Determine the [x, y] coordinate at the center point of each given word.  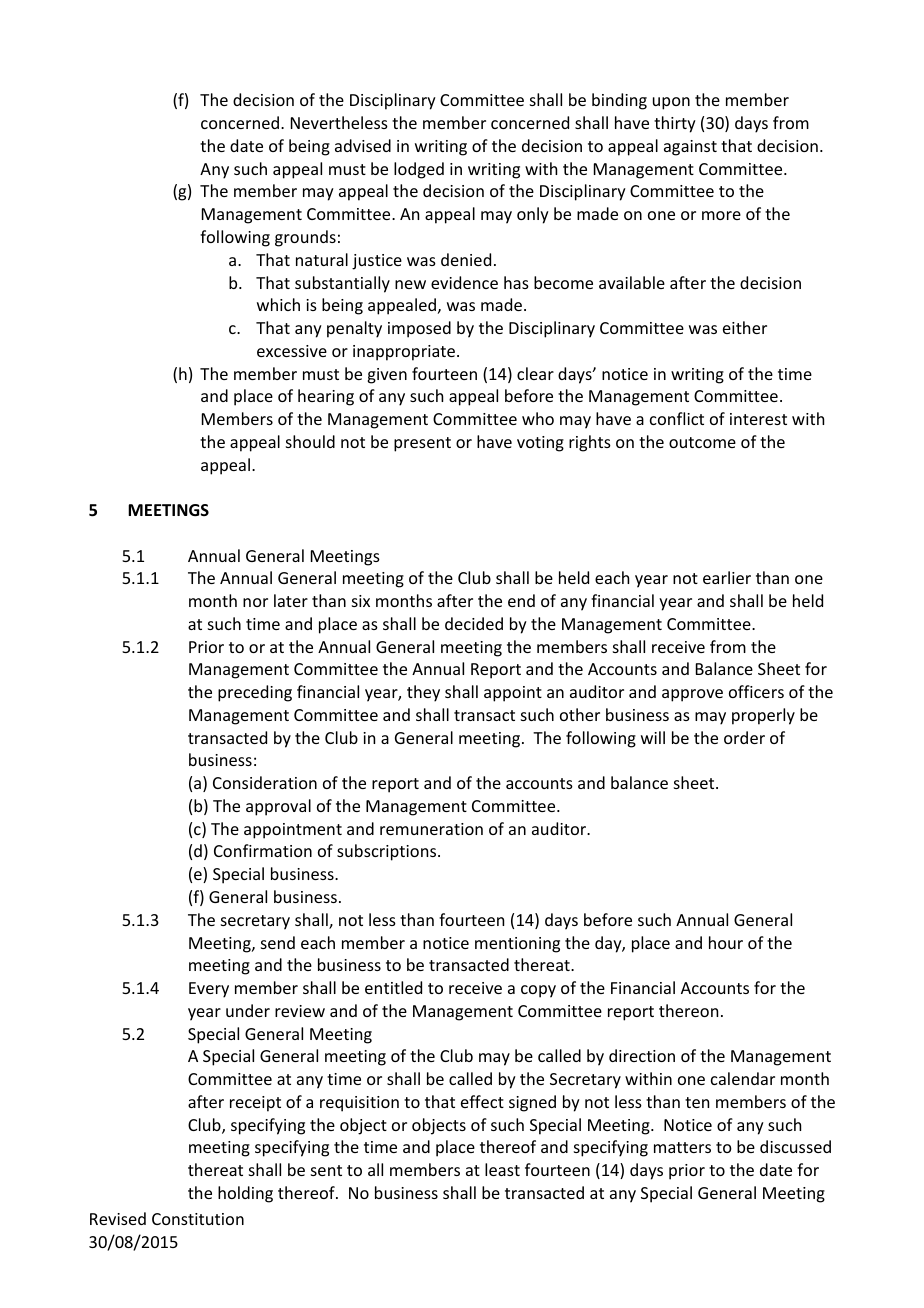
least [502, 1169]
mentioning [517, 945]
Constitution [198, 1219]
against [690, 148]
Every [209, 990]
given [387, 376]
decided [474, 623]
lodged [419, 170]
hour [726, 942]
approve [692, 695]
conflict [677, 418]
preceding [255, 693]
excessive [292, 351]
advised [363, 145]
